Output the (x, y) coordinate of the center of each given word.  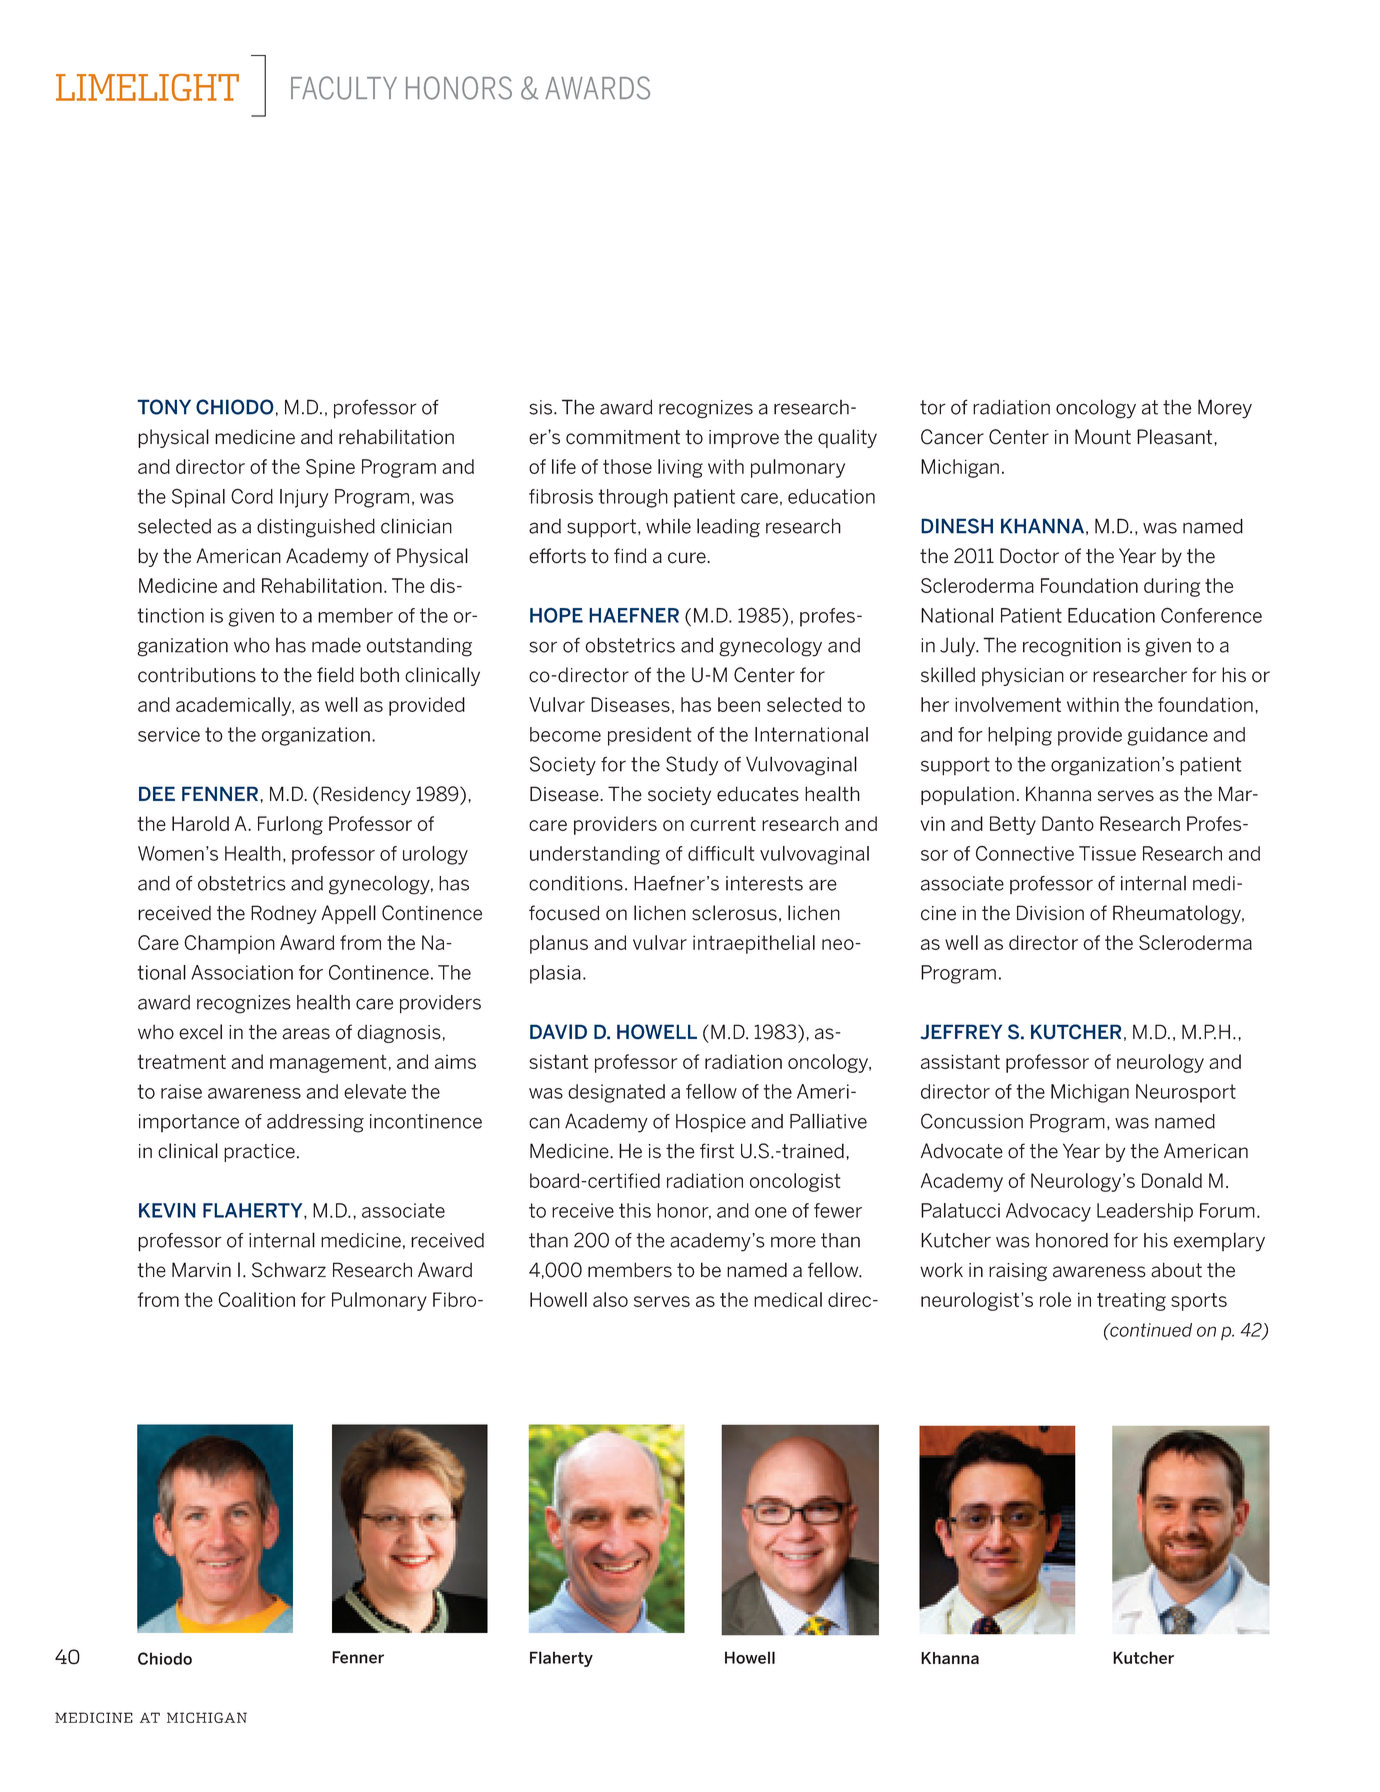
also (610, 1299)
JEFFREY (961, 1032)
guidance (1167, 736)
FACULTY (344, 88)
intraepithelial (754, 944)
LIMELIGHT (147, 87)
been (739, 704)
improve (744, 439)
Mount (1103, 437)
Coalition (256, 1299)
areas (306, 1034)
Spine (330, 468)
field (335, 675)
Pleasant (1176, 437)
